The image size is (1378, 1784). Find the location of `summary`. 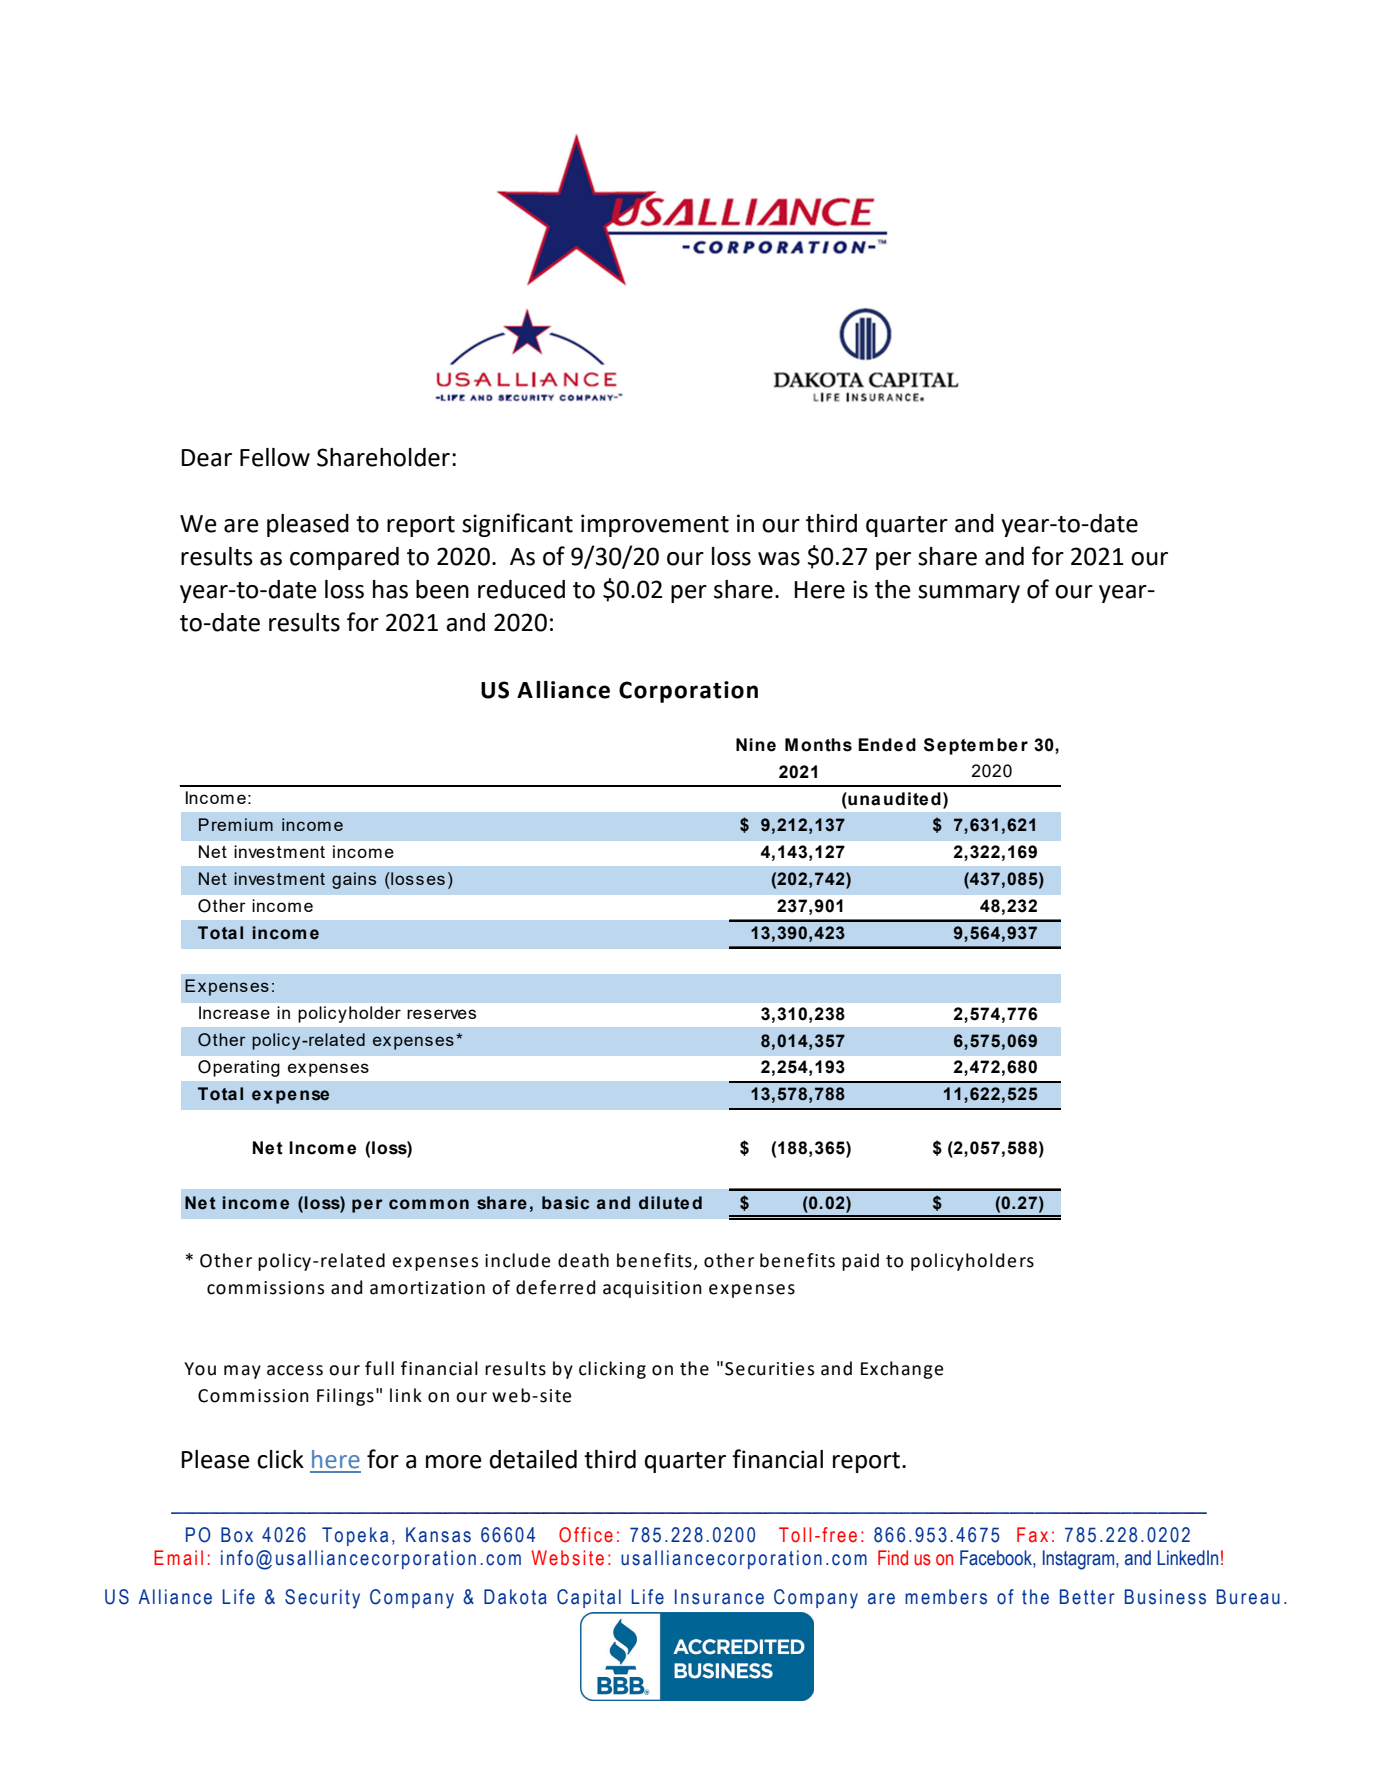

summary is located at coordinates (969, 594).
